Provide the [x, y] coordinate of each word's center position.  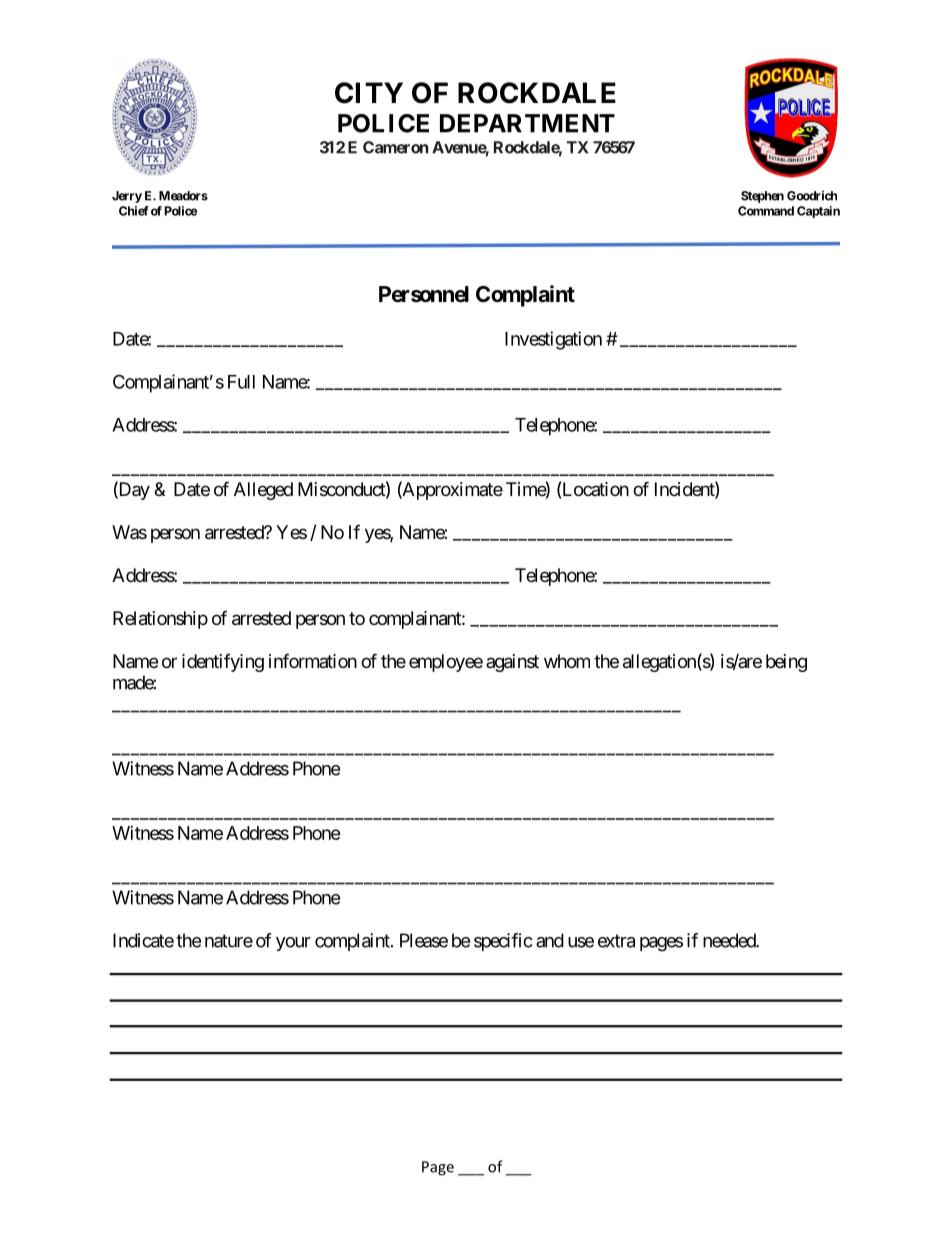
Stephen [762, 197]
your [293, 944]
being [786, 663]
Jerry [127, 197]
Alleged [263, 491]
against [512, 663]
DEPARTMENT [527, 123]
